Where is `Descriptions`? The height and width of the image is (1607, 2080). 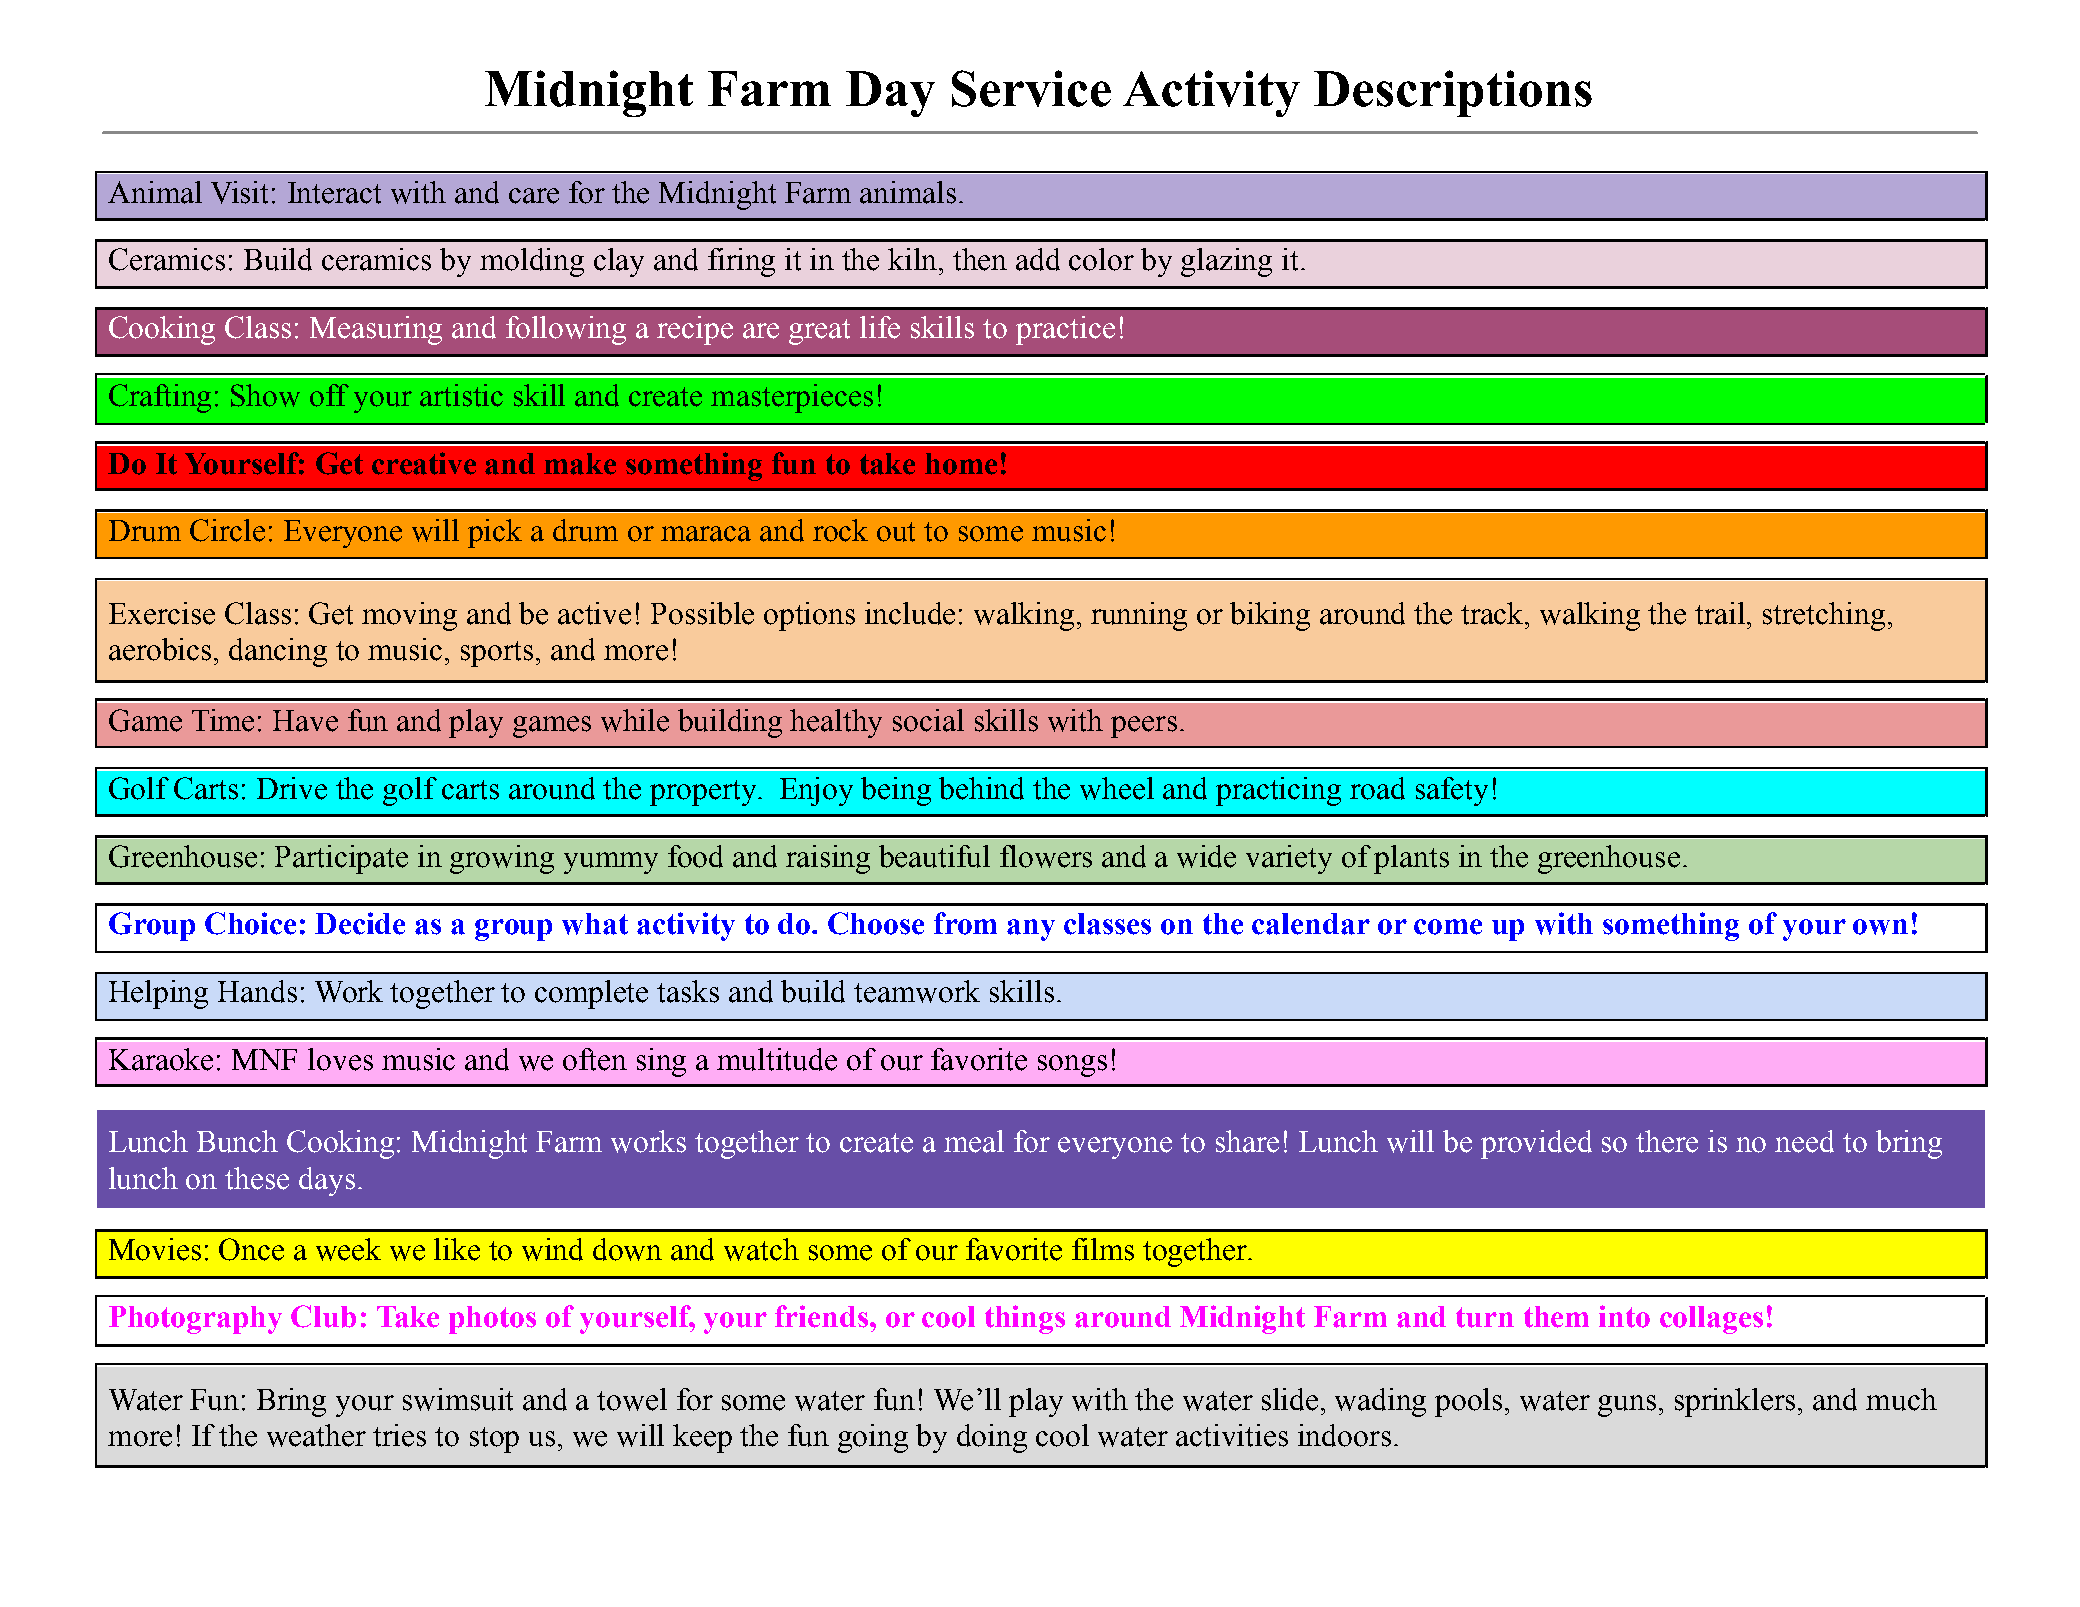 Descriptions is located at coordinates (1453, 93).
